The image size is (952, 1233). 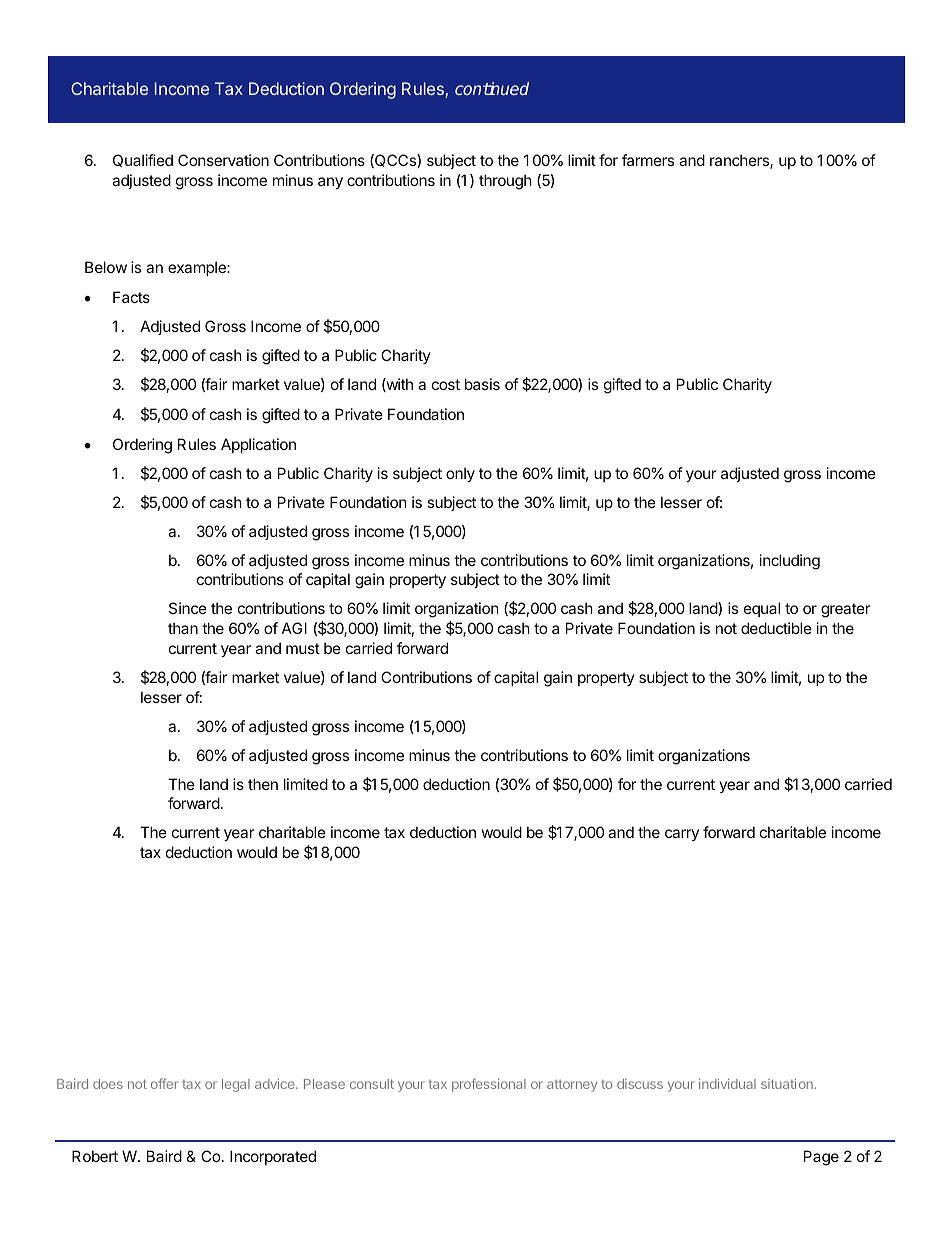 What do you see at coordinates (489, 1085) in the image?
I see `professional` at bounding box center [489, 1085].
